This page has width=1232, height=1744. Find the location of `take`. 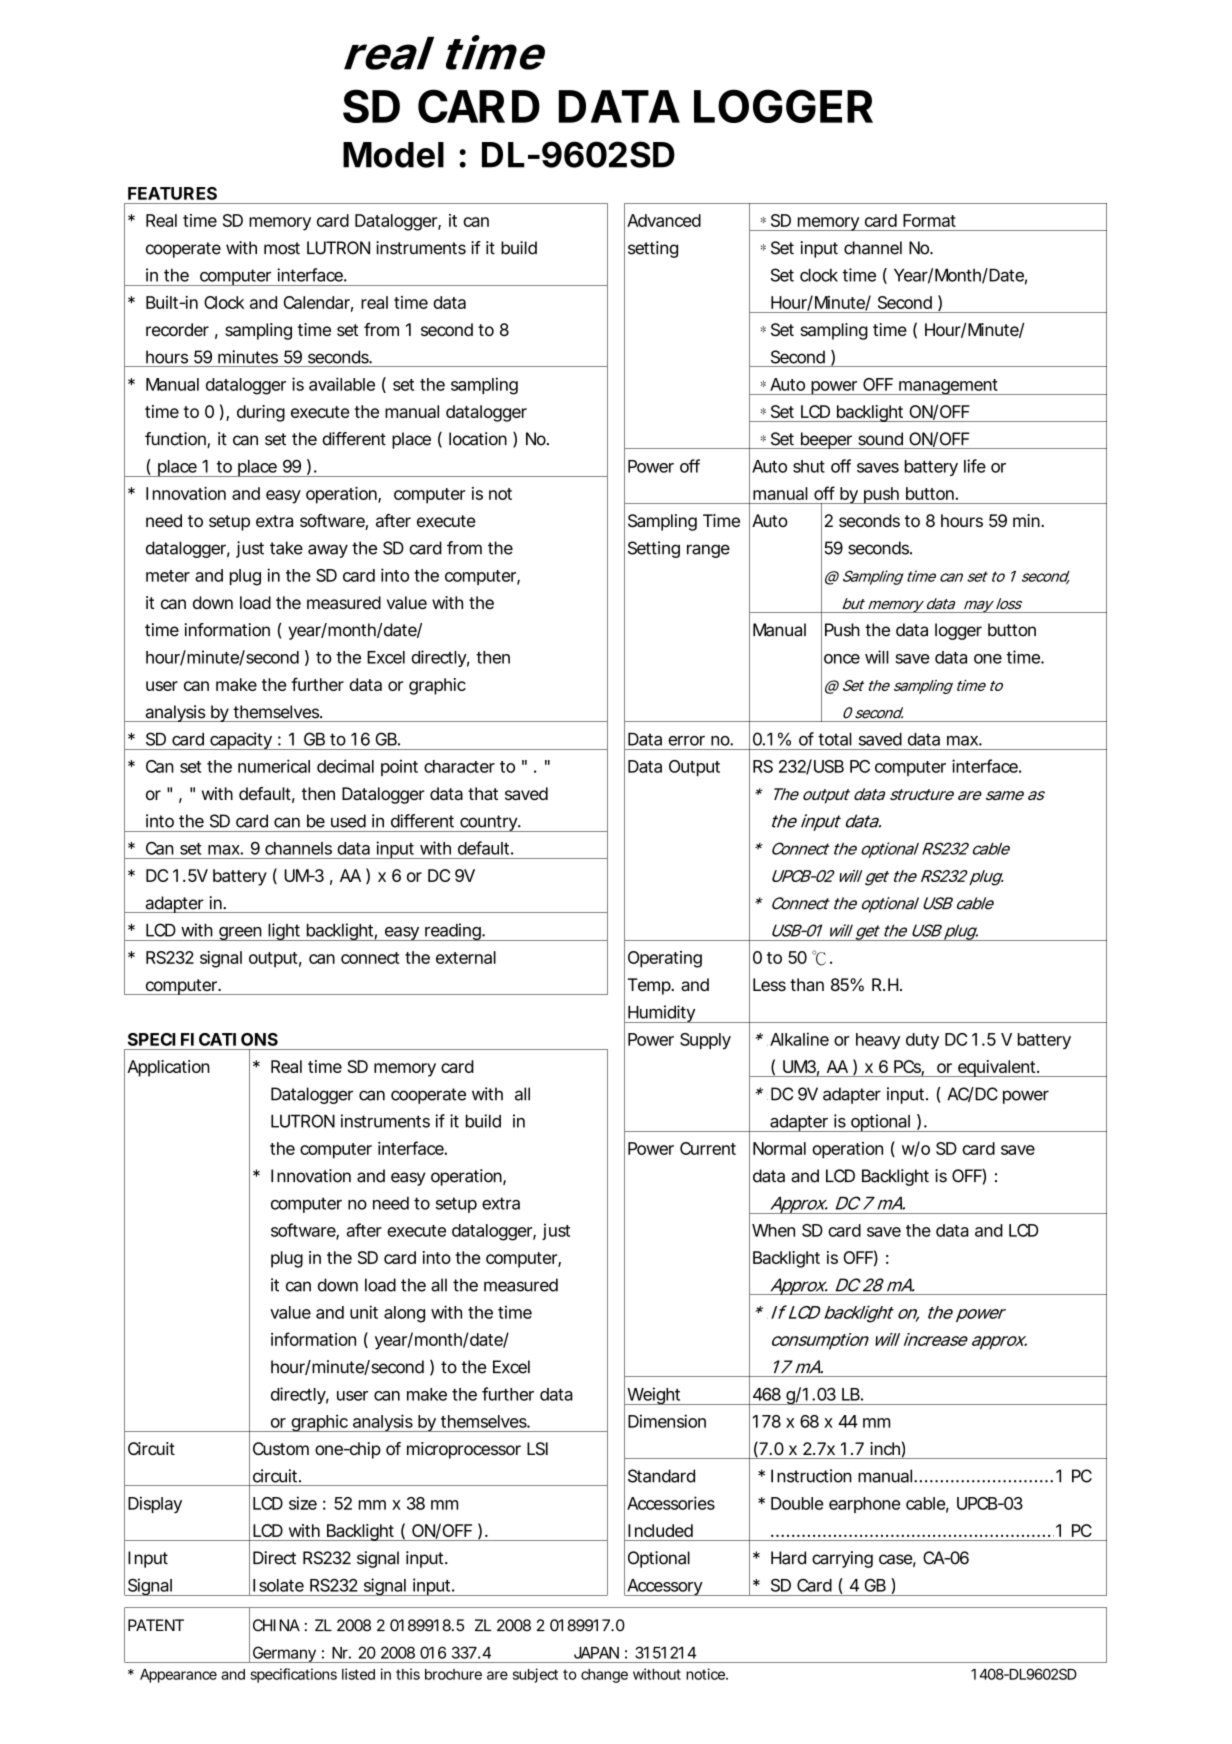

take is located at coordinates (286, 548).
